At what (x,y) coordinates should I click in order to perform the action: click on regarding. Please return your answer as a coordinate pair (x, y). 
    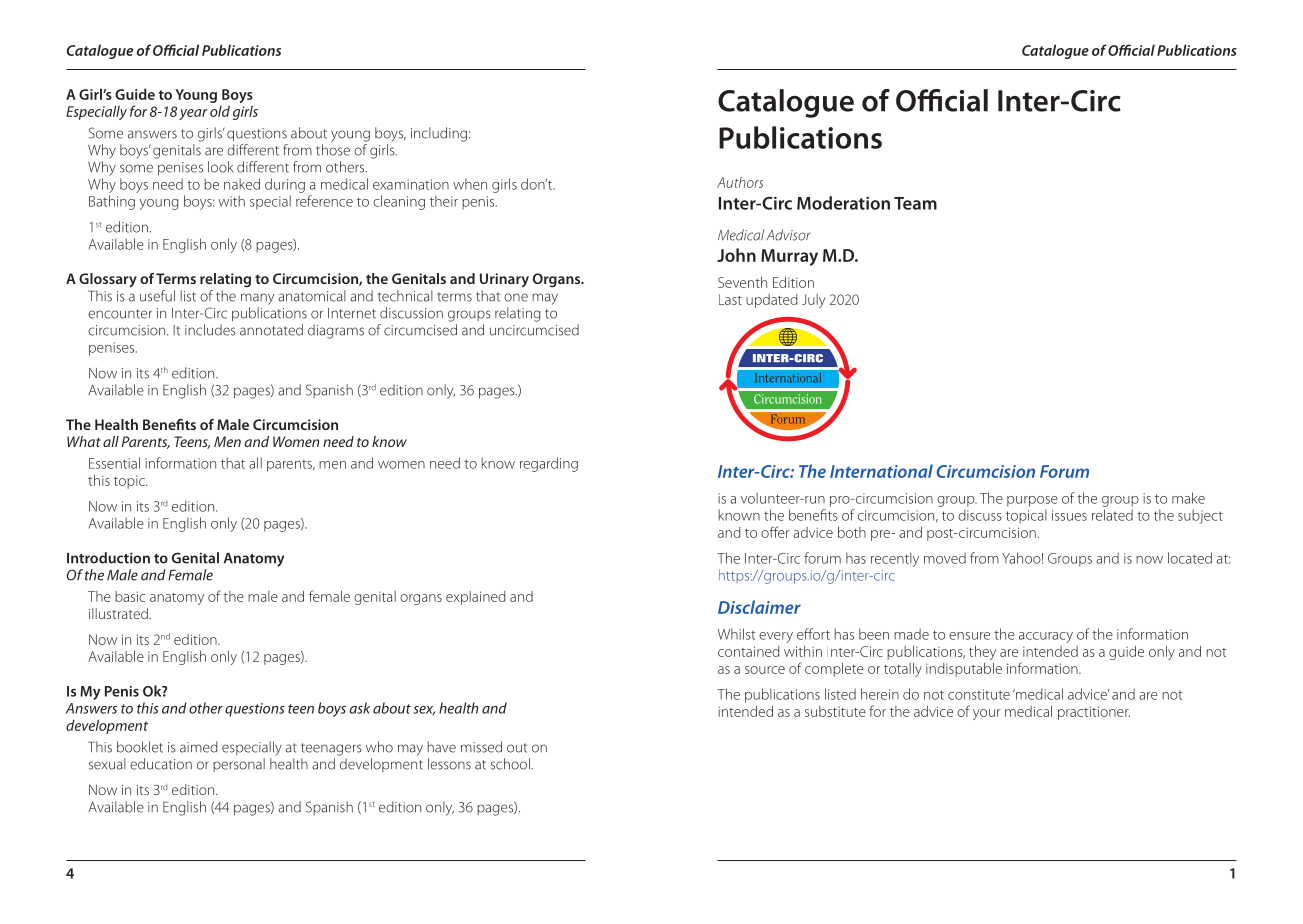
    Looking at the image, I should click on (549, 464).
